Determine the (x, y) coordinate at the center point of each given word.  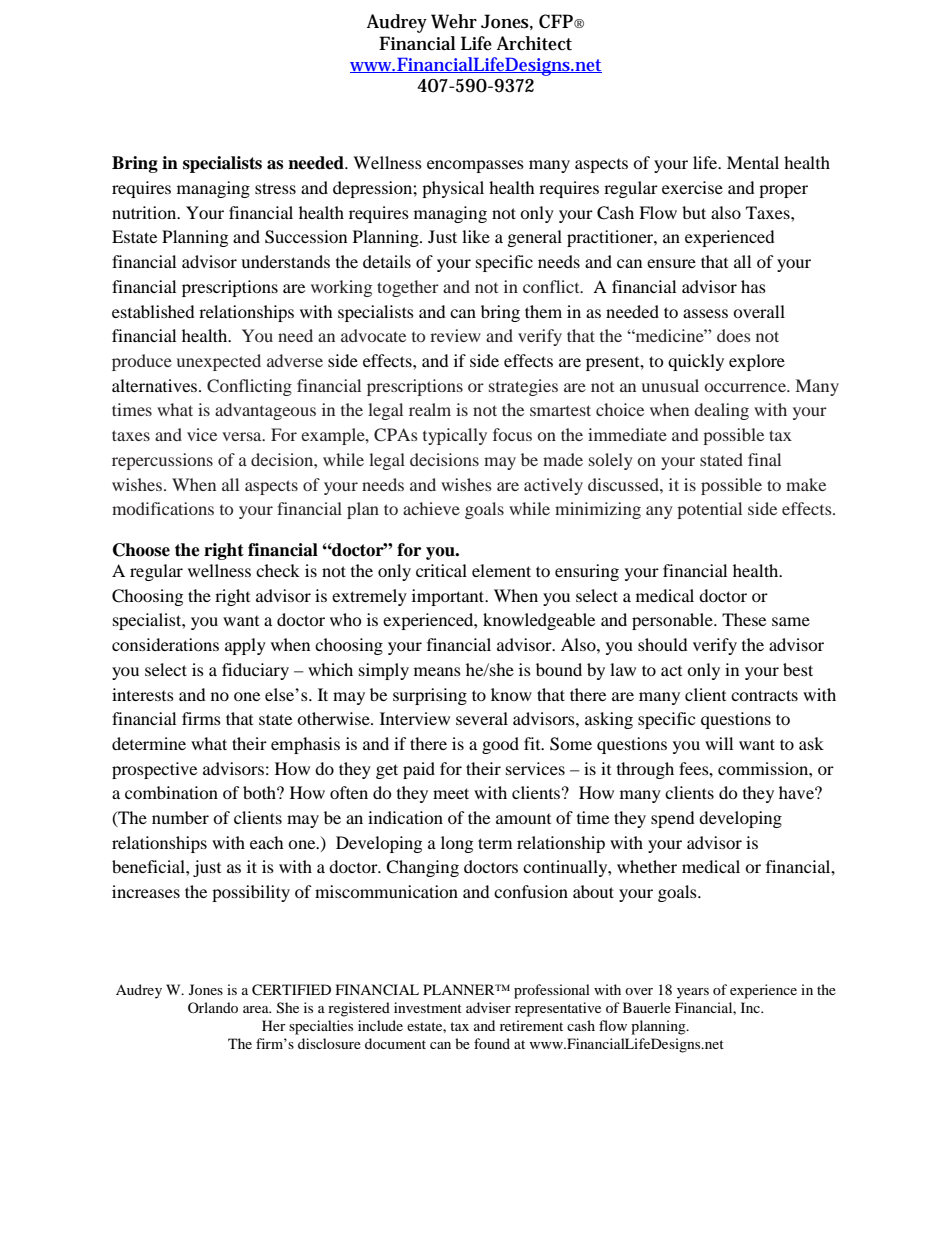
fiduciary (255, 671)
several (482, 718)
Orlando (213, 1007)
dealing (721, 411)
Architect (534, 43)
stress (275, 188)
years (693, 993)
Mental (753, 162)
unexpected (219, 362)
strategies (523, 387)
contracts (764, 695)
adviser (488, 1007)
